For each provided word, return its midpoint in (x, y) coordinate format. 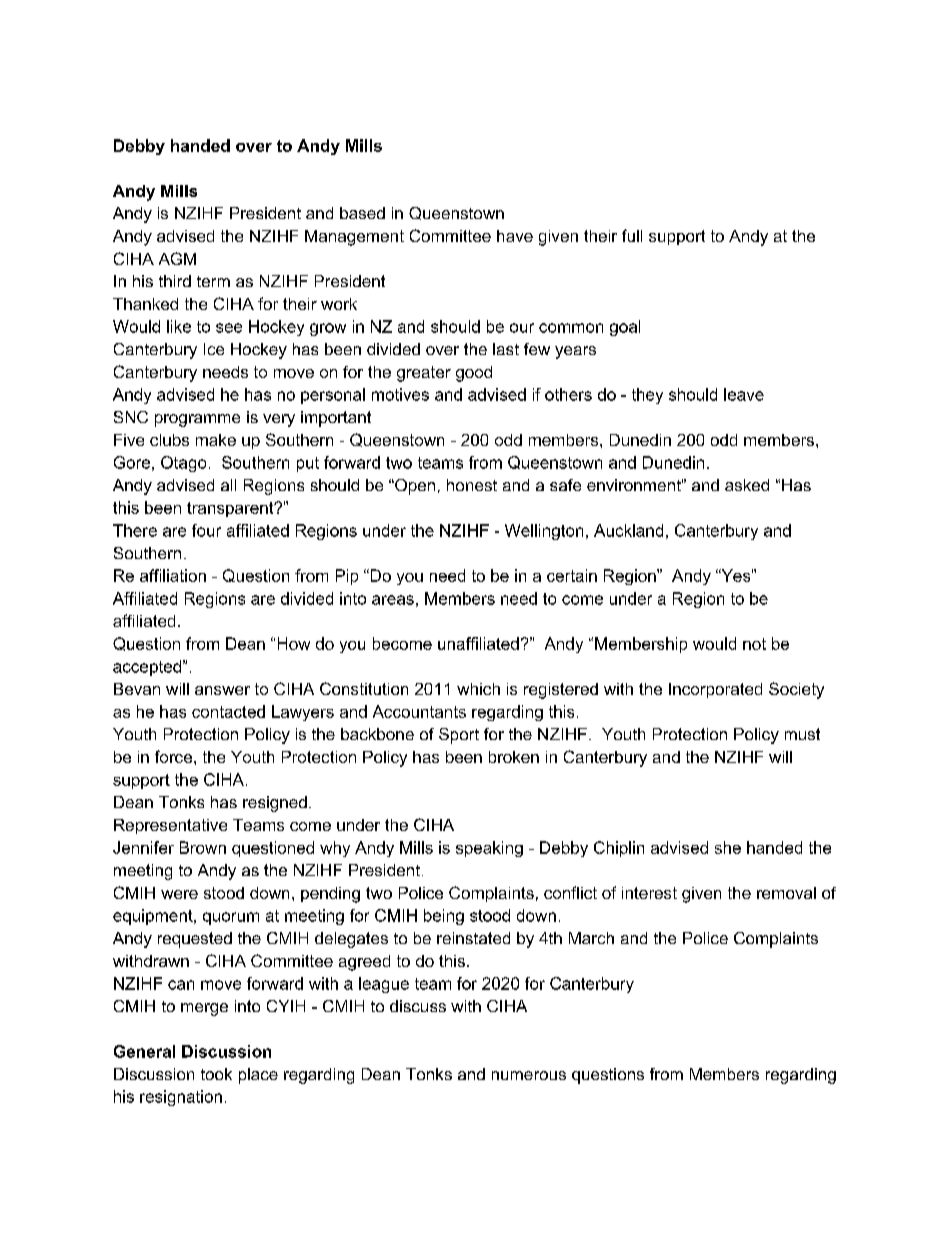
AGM (177, 258)
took (216, 1074)
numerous (529, 1075)
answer (222, 690)
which (478, 689)
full (632, 235)
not (754, 644)
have (515, 236)
